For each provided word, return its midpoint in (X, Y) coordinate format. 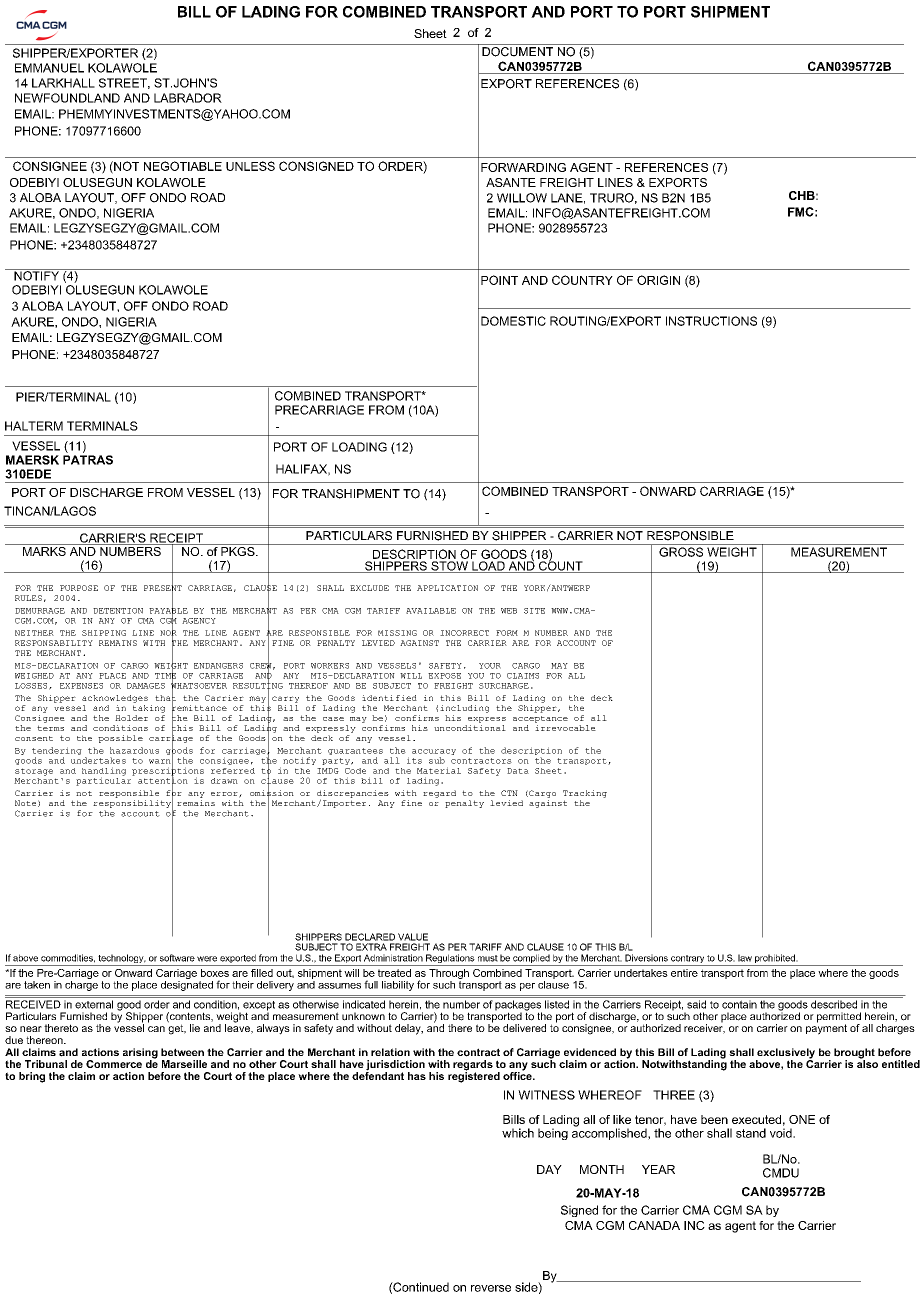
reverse (491, 1288)
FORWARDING (523, 167)
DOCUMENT (518, 50)
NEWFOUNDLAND (67, 98)
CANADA (654, 1225)
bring (32, 1077)
